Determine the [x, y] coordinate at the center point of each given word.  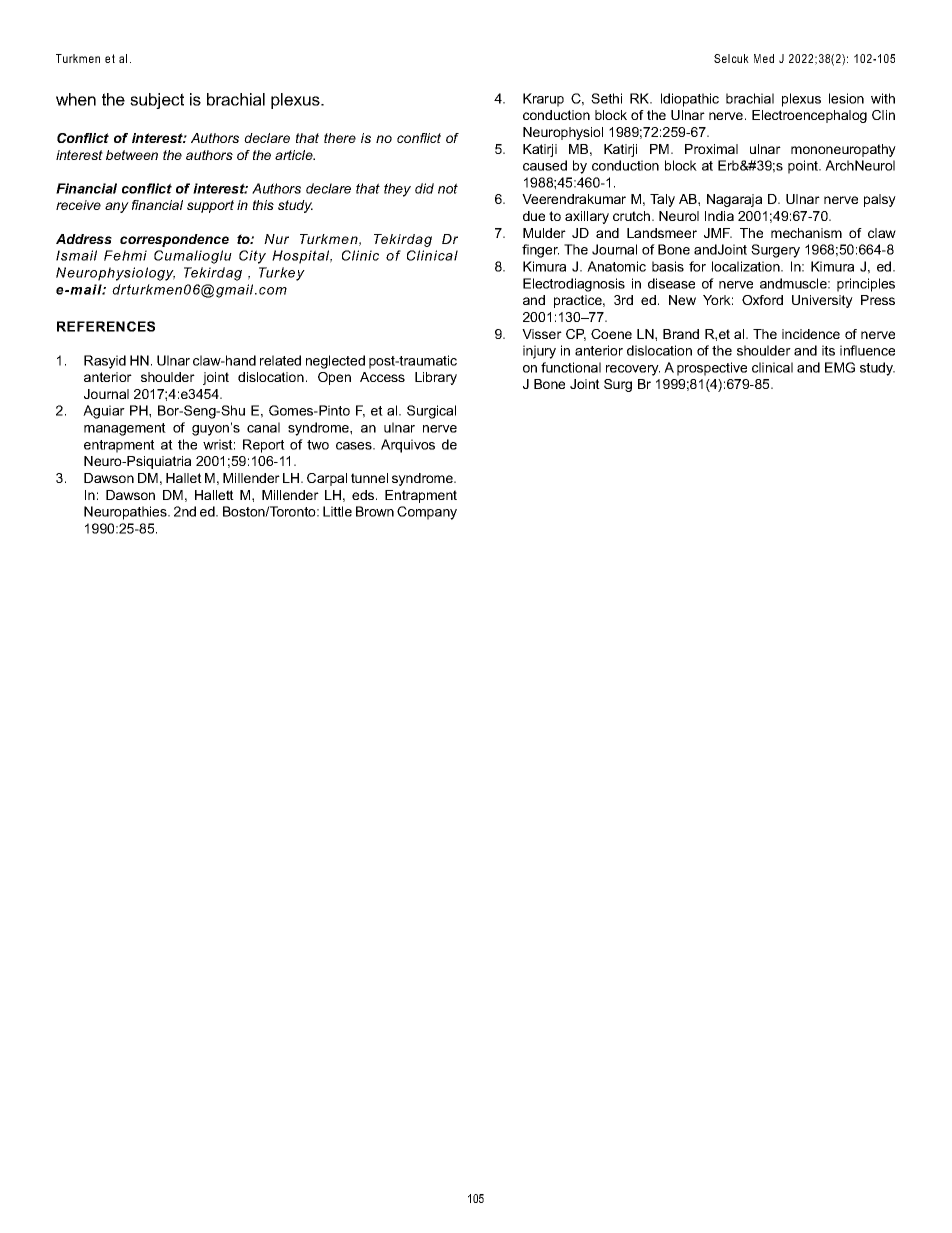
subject [157, 101]
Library [436, 378]
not [448, 188]
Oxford [762, 300]
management [125, 429]
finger [540, 251]
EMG [840, 367]
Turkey [282, 274]
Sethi [606, 98]
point [804, 167]
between [132, 155]
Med [764, 58]
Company [427, 513]
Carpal [327, 479]
